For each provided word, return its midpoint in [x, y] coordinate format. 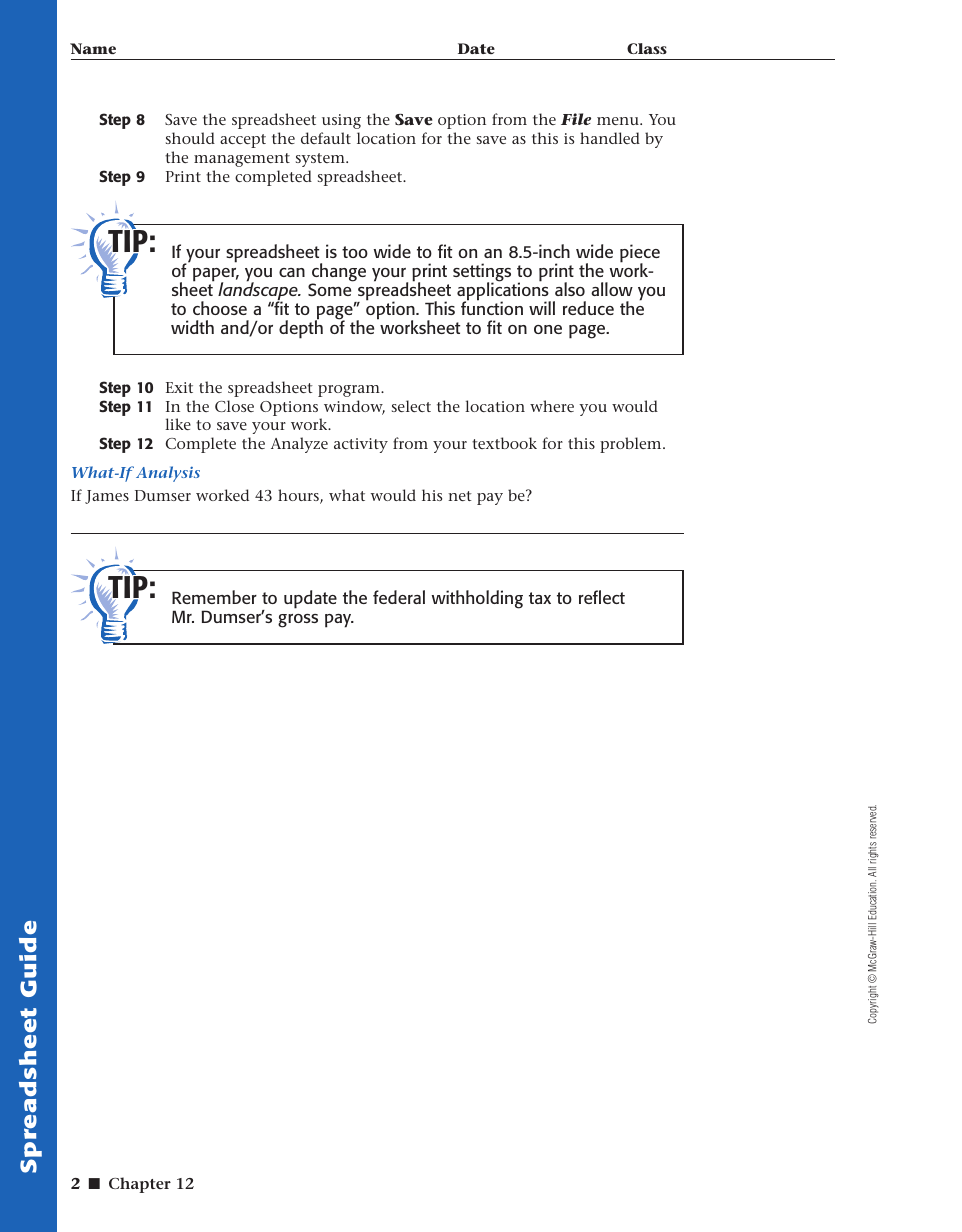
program [350, 391]
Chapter [140, 1185]
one [548, 329]
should [190, 138]
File [576, 119]
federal [399, 597]
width [192, 327]
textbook [504, 443]
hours [299, 496]
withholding [477, 599]
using [341, 121]
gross [298, 621]
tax [540, 598]
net [460, 496]
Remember [214, 597]
